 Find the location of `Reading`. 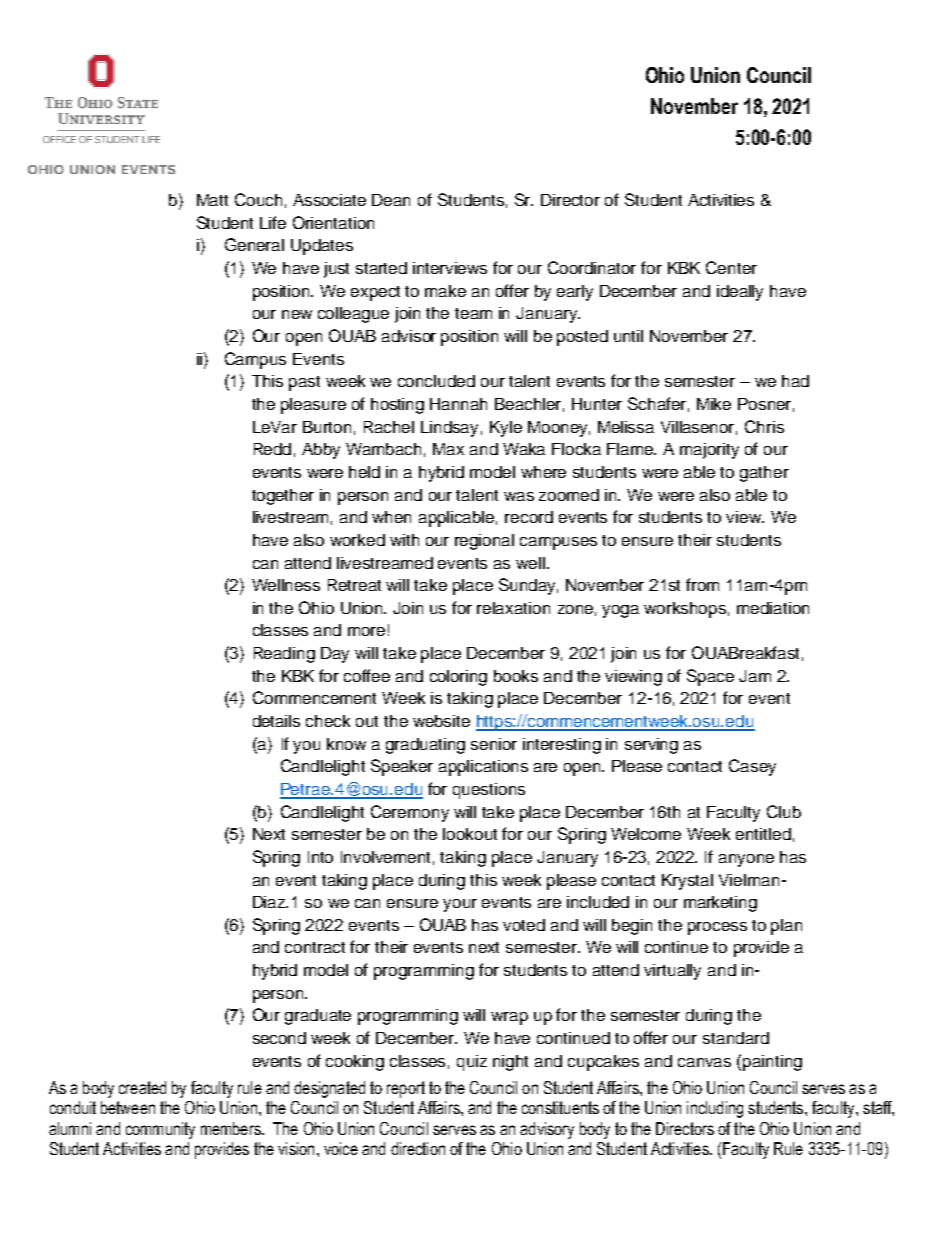

Reading is located at coordinates (284, 655).
